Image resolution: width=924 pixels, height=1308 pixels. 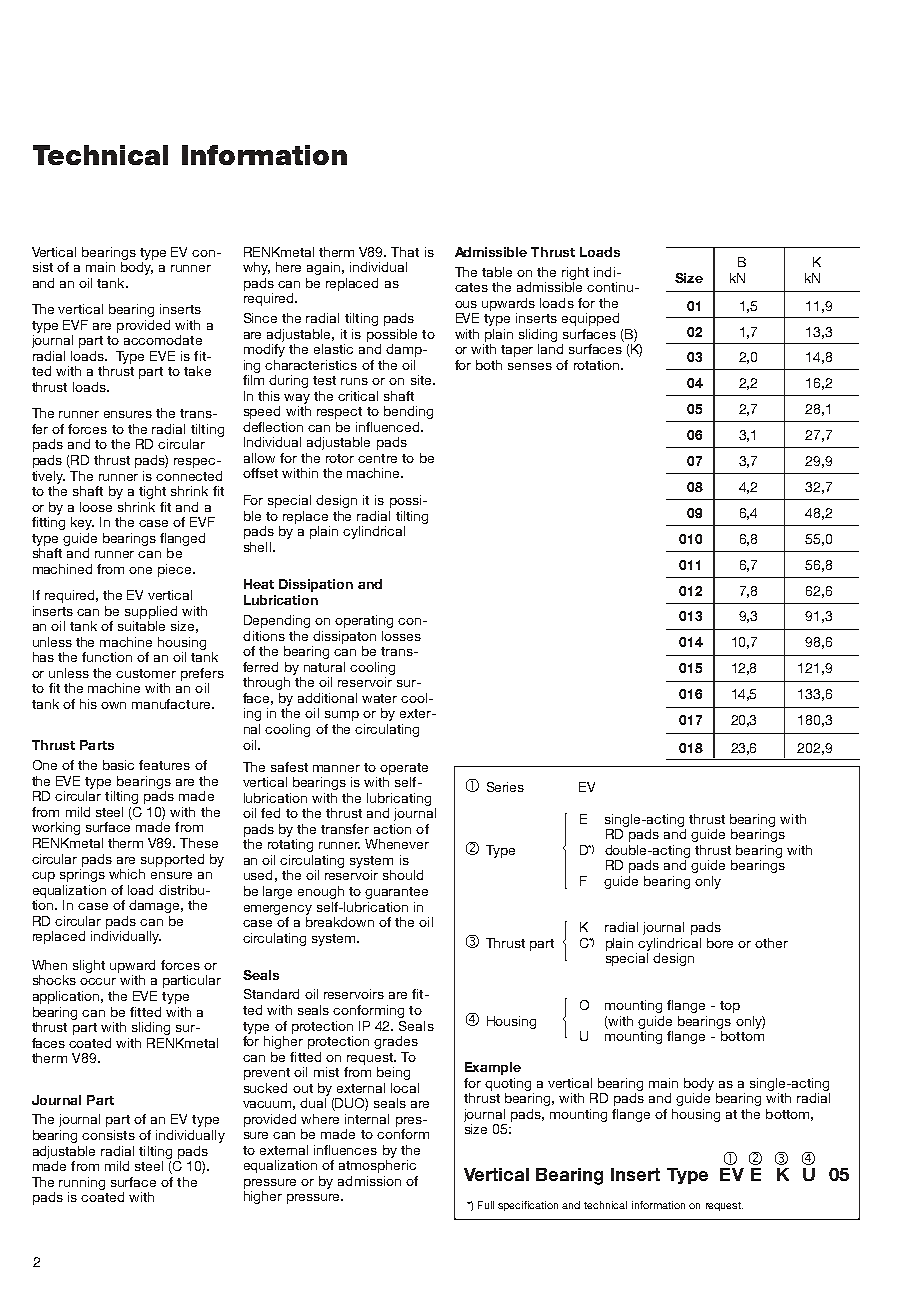 I want to click on bore, so click(x=720, y=943).
